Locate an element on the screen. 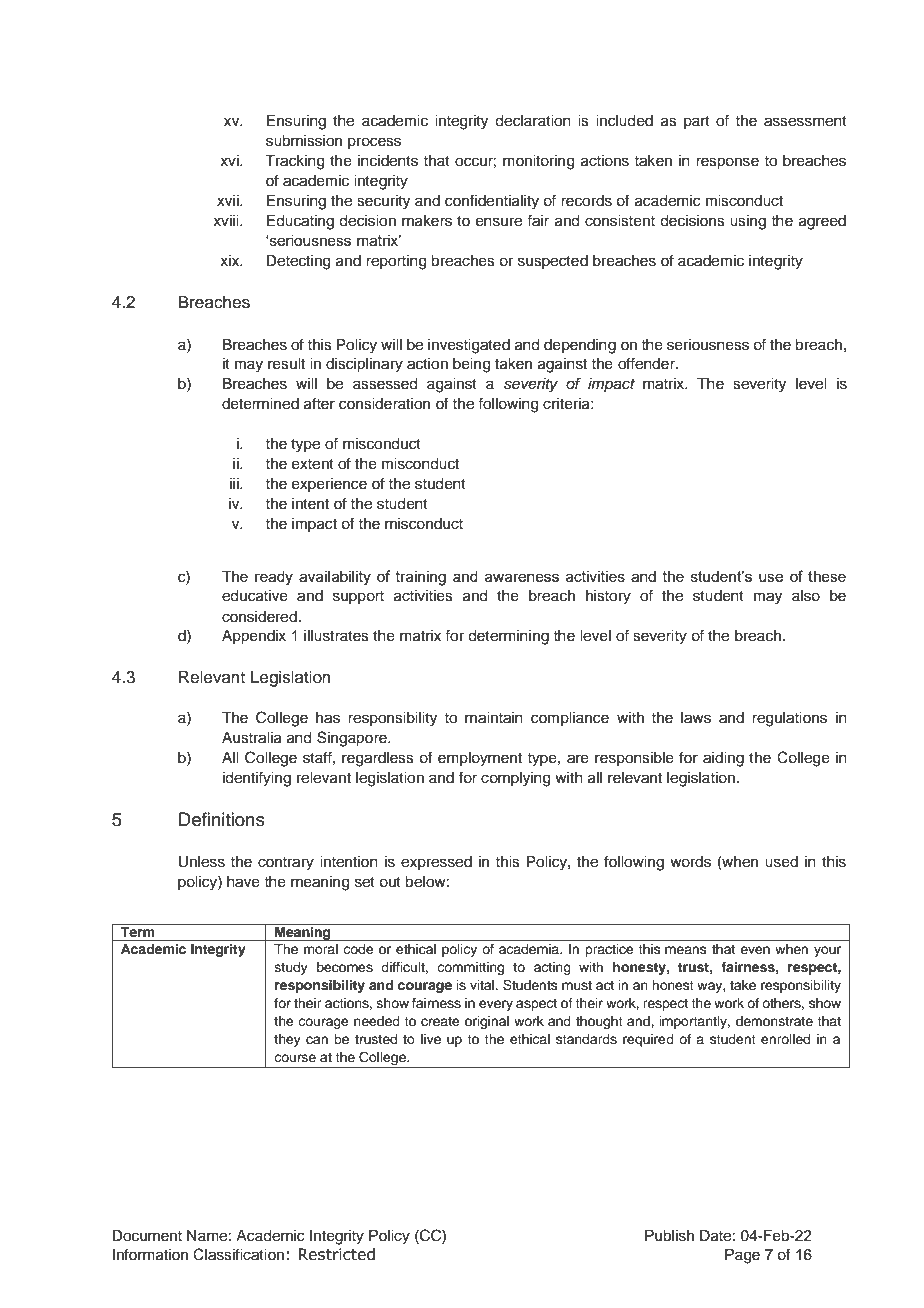 Image resolution: width=924 pixels, height=1308 pixels. regulations is located at coordinates (789, 719).
